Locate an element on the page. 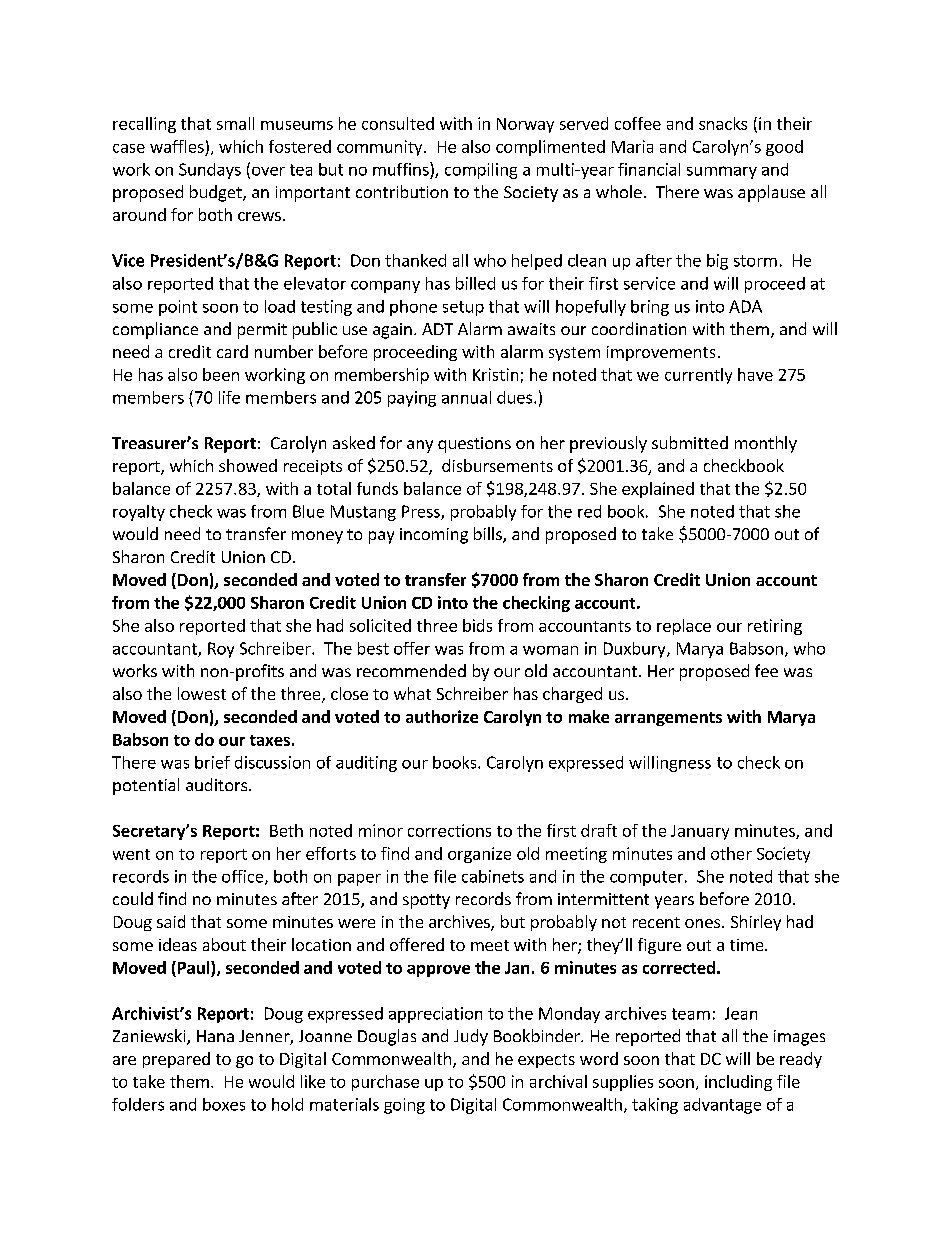  summary is located at coordinates (722, 172).
